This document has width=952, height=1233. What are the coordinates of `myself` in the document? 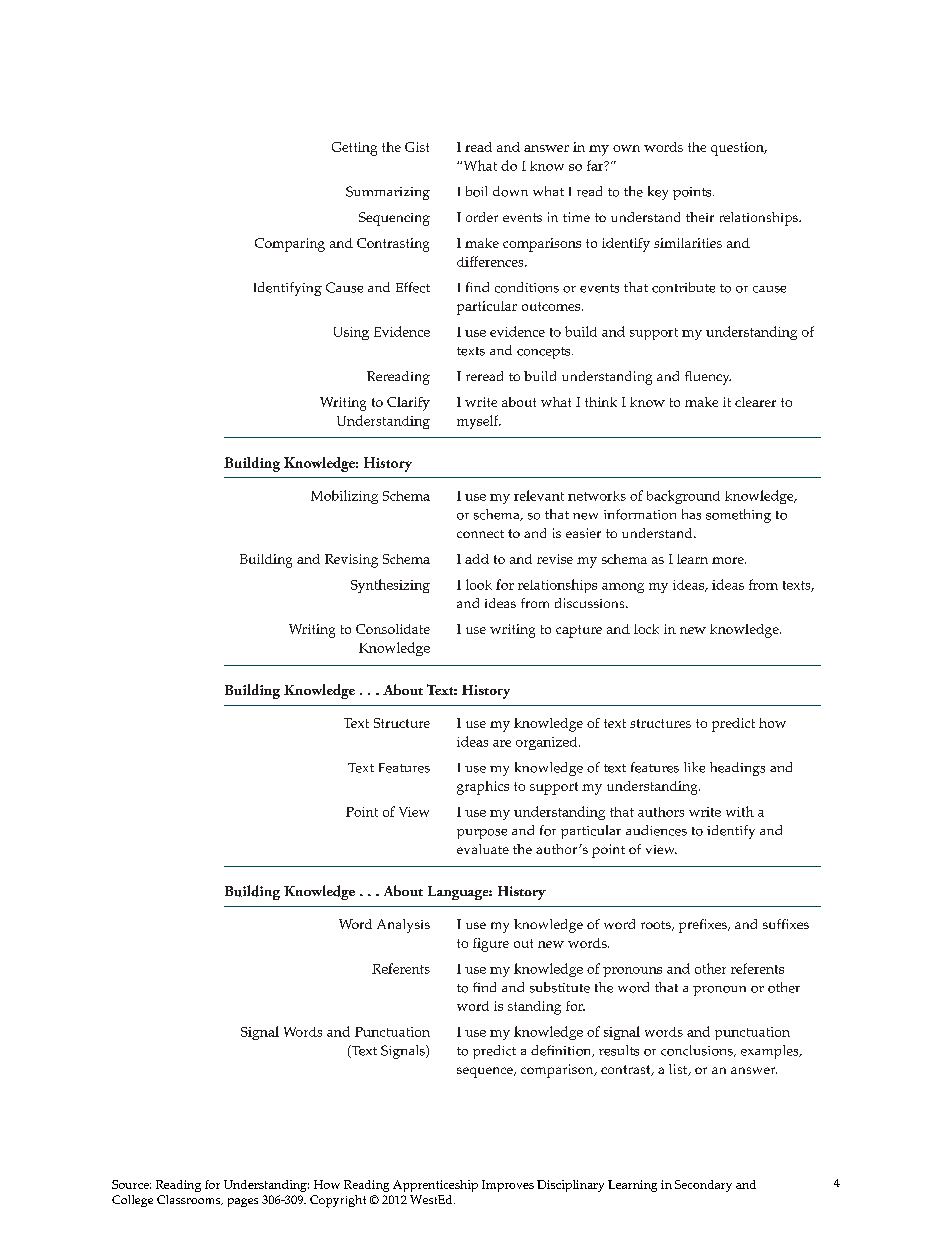 It's located at (479, 422).
